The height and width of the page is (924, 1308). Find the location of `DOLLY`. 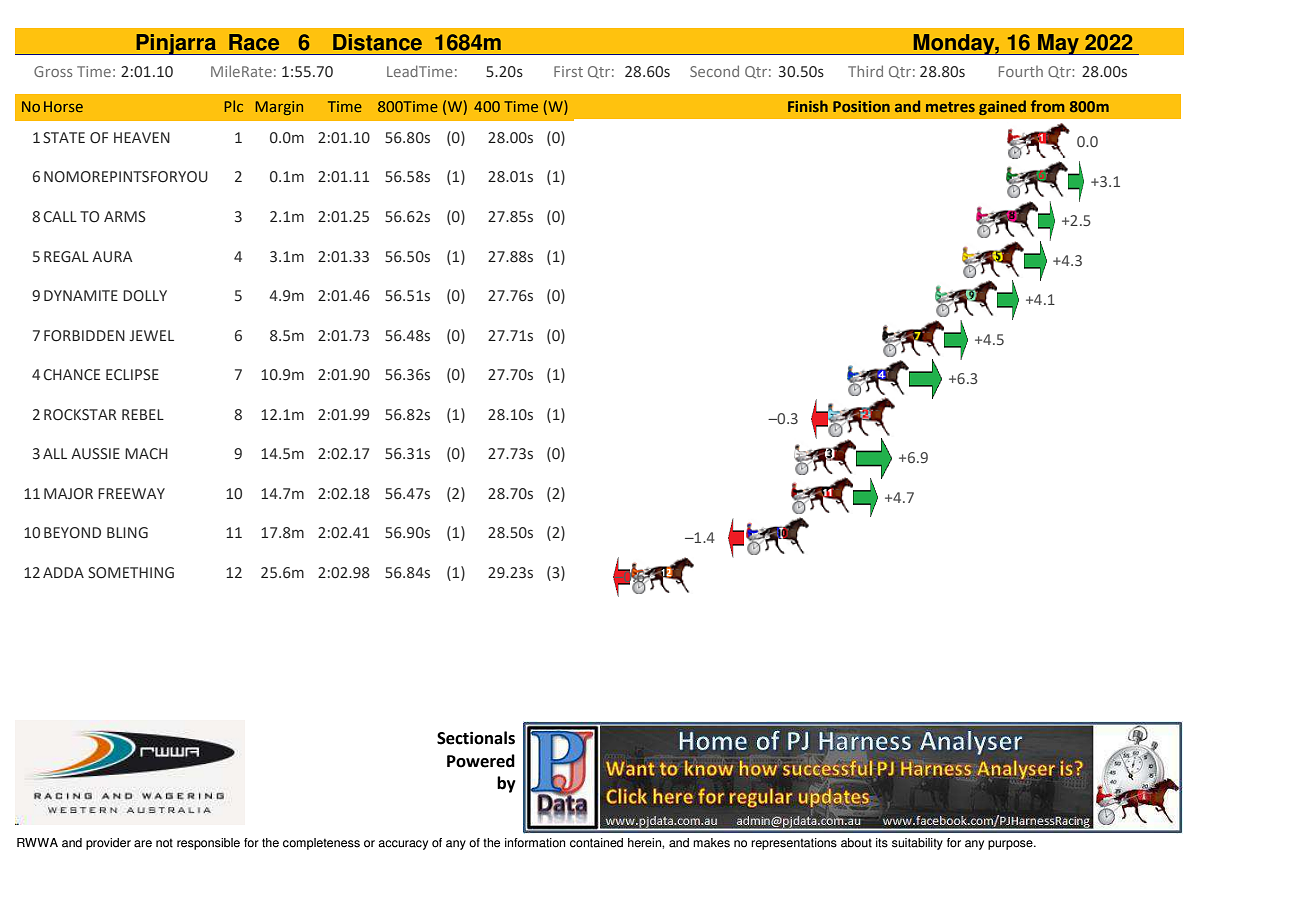

DOLLY is located at coordinates (145, 296).
